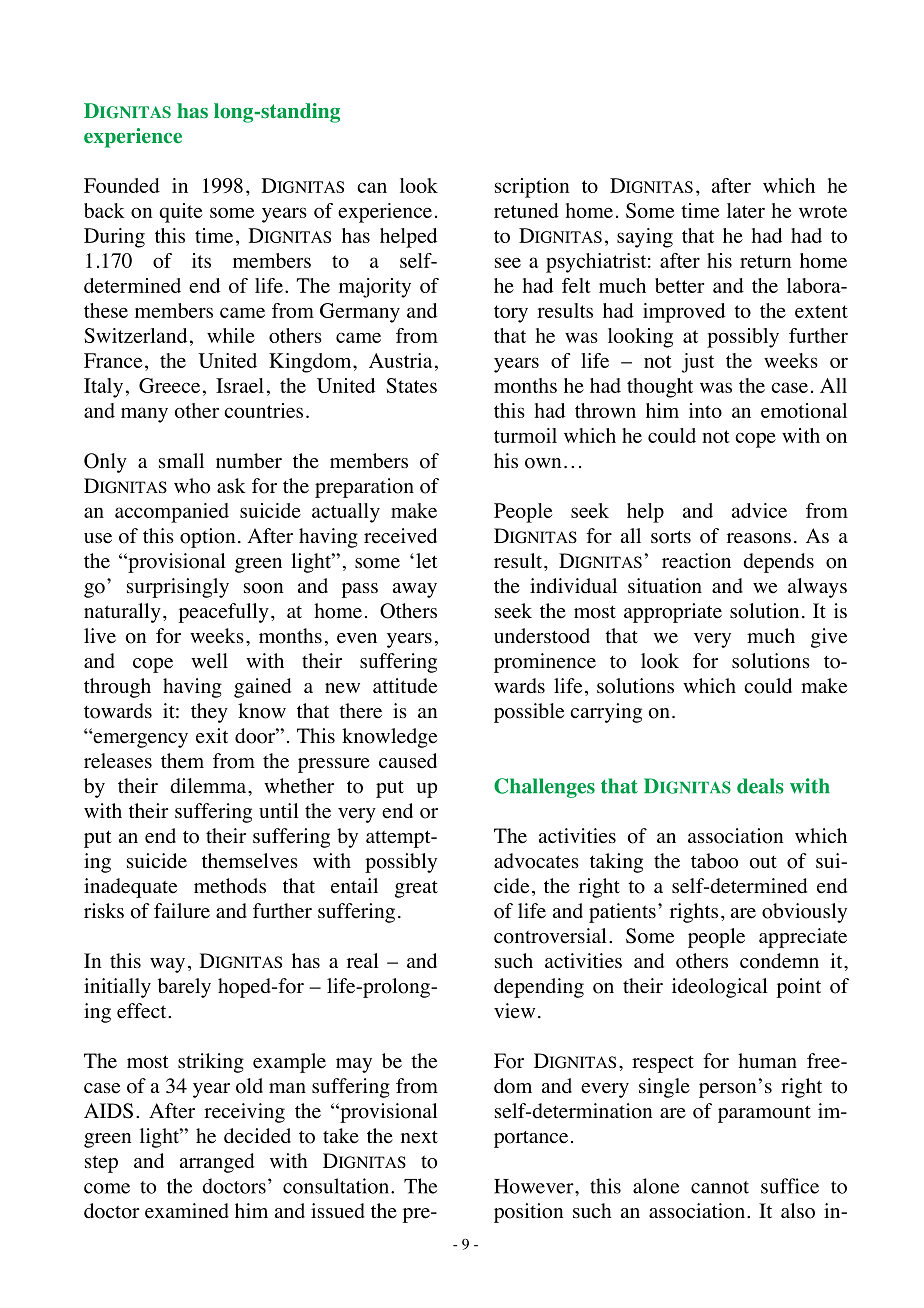 This screenshot has height=1308, width=924. What do you see at coordinates (746, 210) in the screenshot?
I see `later` at bounding box center [746, 210].
